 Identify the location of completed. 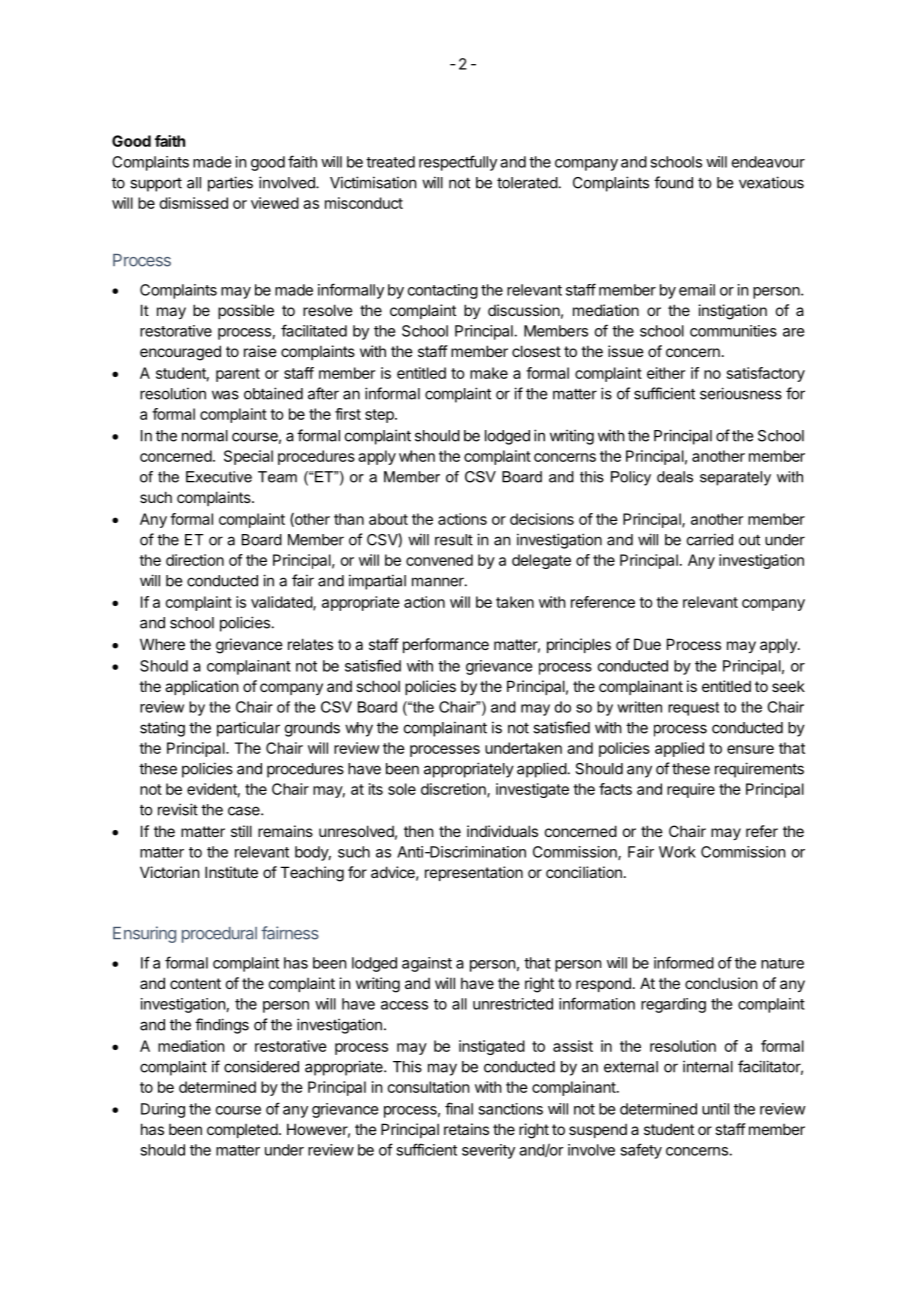
(242, 1130).
